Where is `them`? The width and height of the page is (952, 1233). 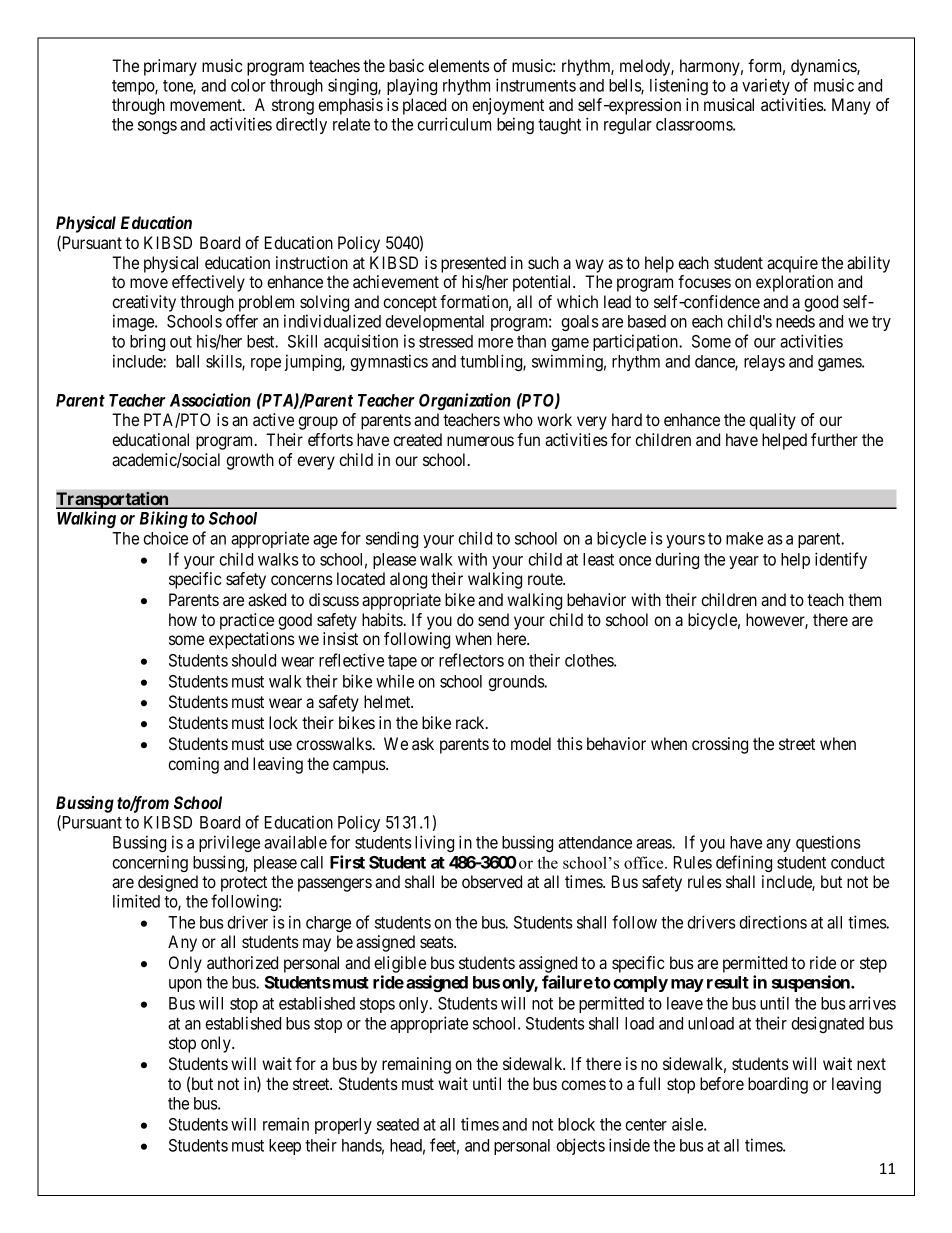
them is located at coordinates (864, 599).
